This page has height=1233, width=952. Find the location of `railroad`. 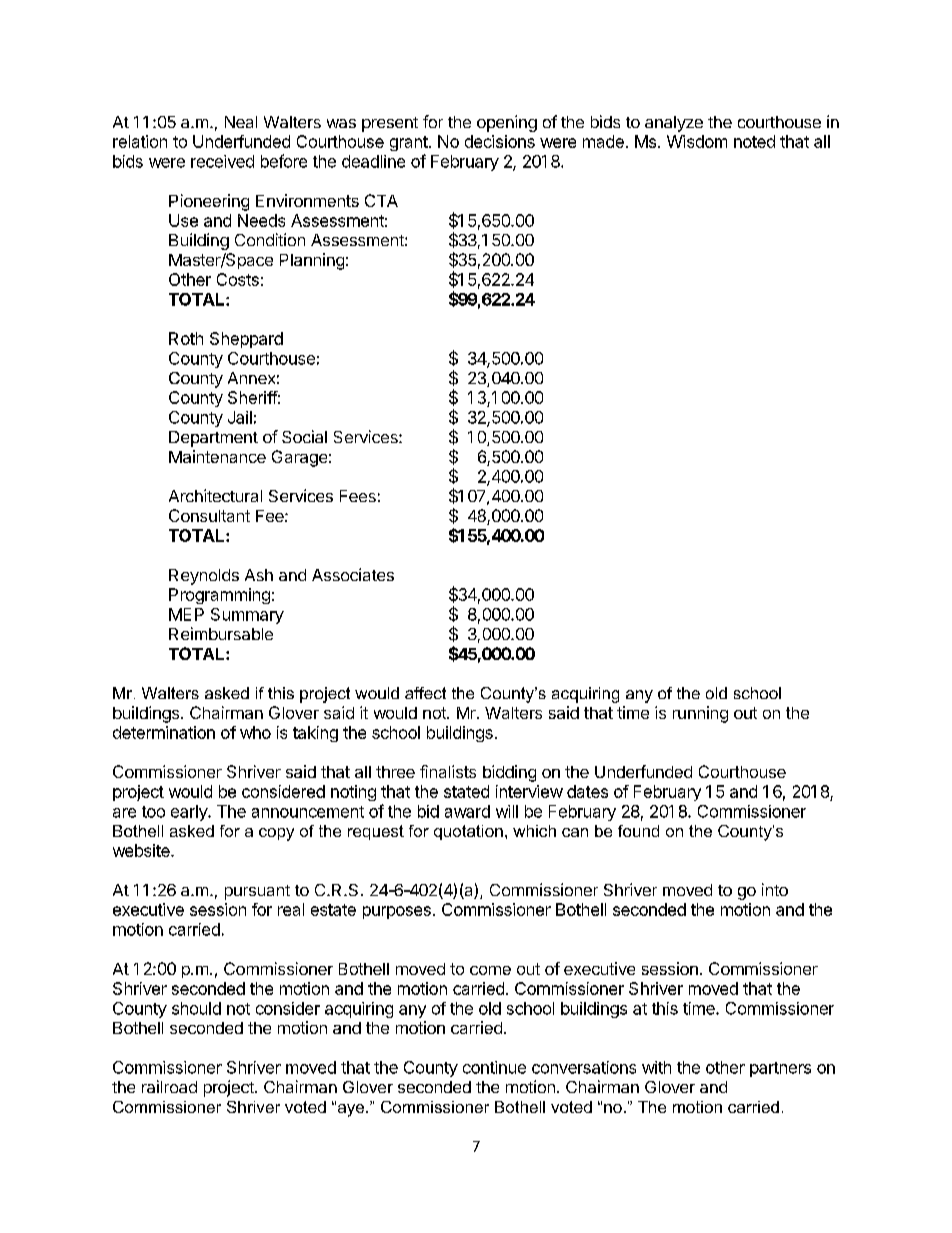

railroad is located at coordinates (169, 1086).
